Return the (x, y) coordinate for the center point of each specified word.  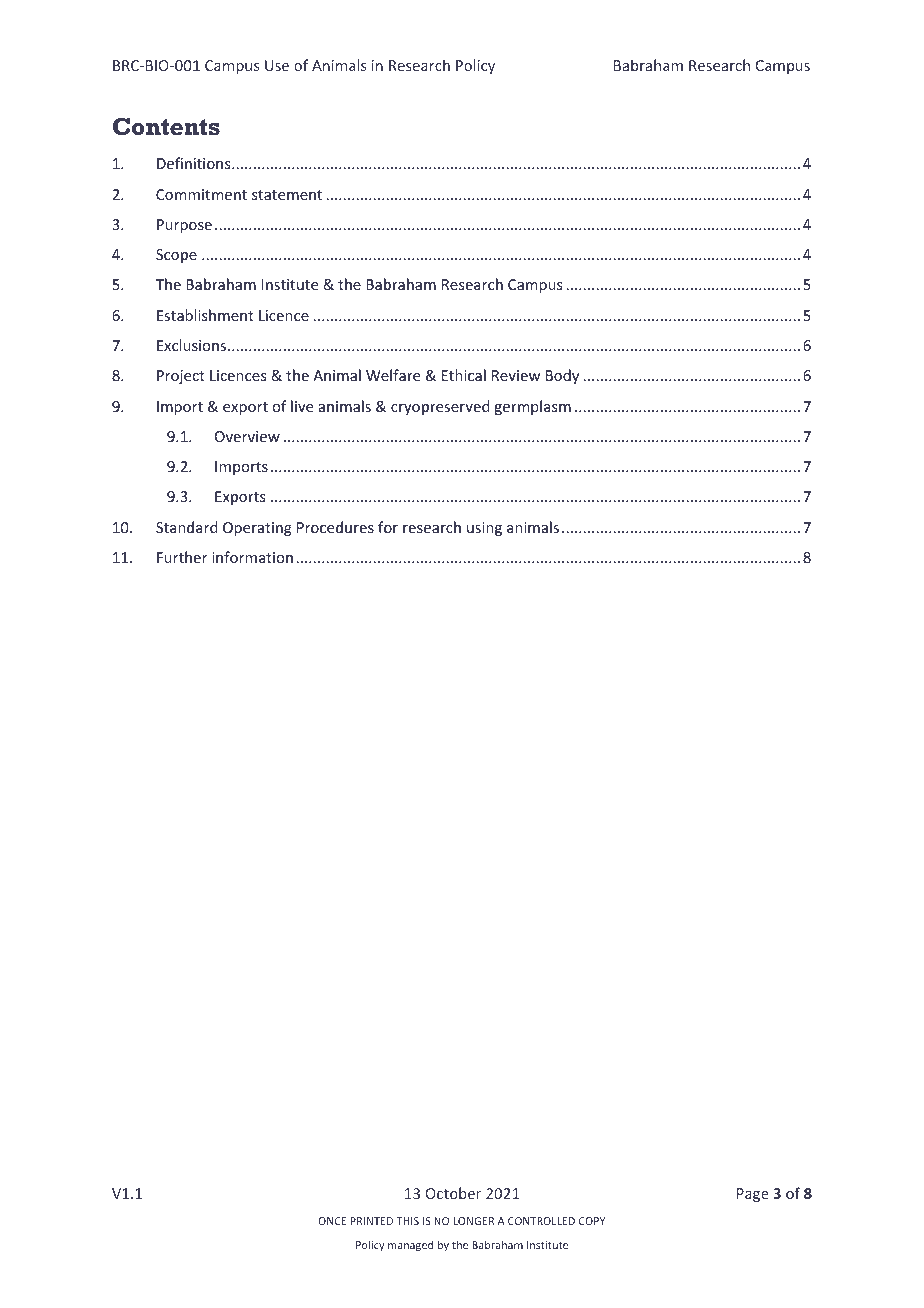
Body (562, 376)
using (484, 529)
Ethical (464, 375)
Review (516, 375)
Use (277, 65)
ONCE (332, 1221)
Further (182, 557)
